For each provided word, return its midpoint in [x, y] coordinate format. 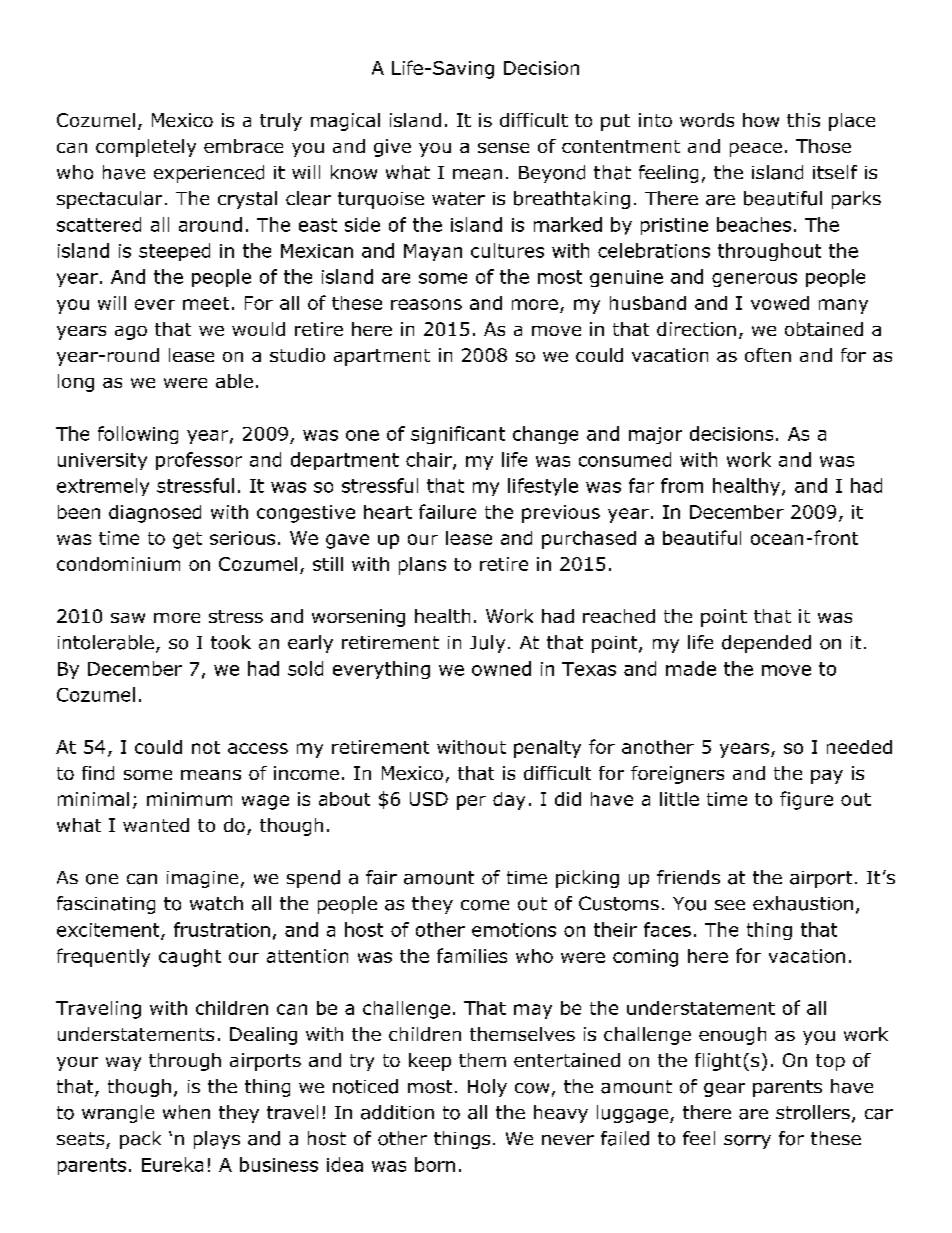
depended [766, 644]
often [768, 355]
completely [146, 148]
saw [128, 618]
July [487, 644]
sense [503, 148]
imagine [202, 879]
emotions [514, 930]
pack [140, 1140]
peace [756, 150]
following [138, 435]
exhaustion [803, 903]
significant [458, 435]
